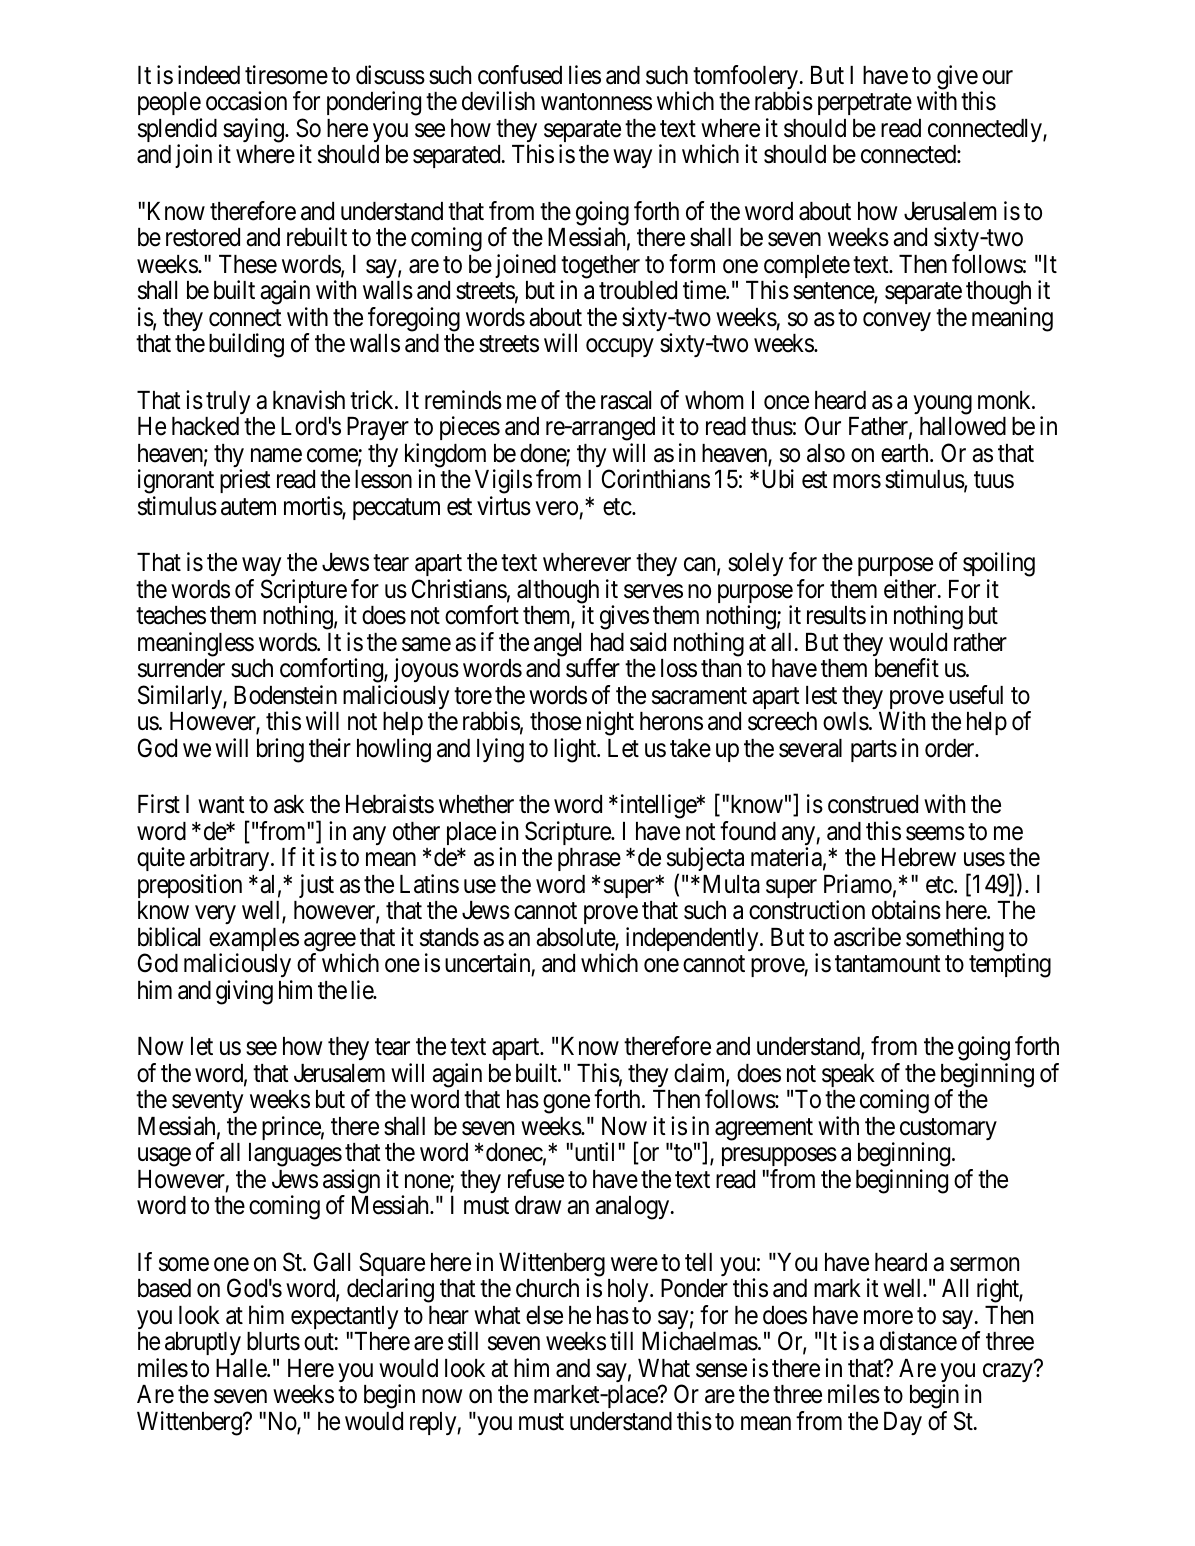 The height and width of the page is (1546, 1195). I want to click on lies, so click(585, 75).
